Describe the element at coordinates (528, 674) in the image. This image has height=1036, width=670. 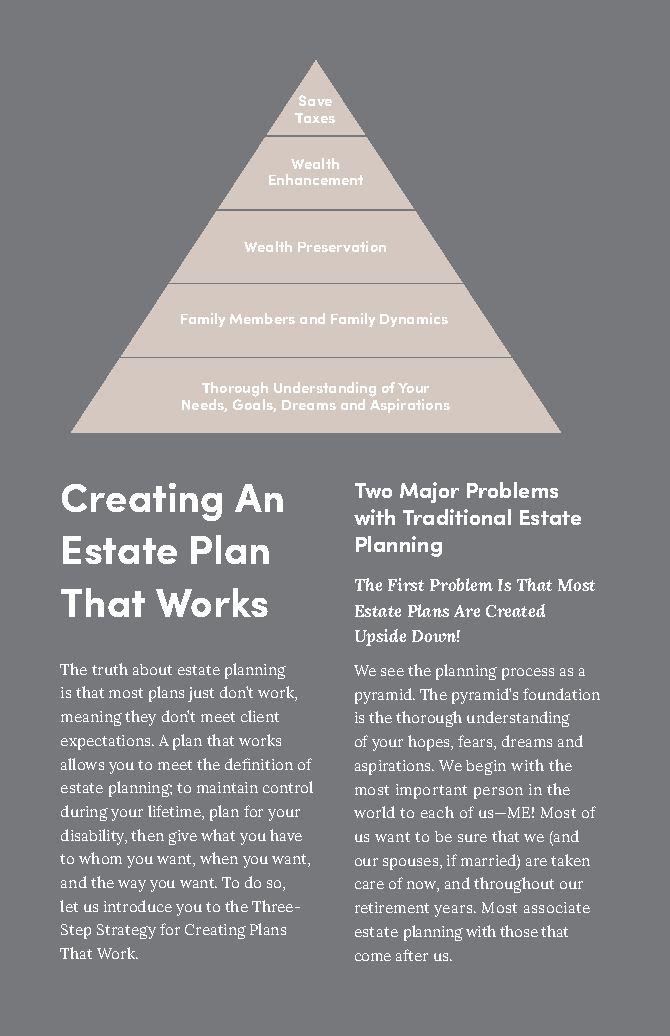
I see `process` at that location.
